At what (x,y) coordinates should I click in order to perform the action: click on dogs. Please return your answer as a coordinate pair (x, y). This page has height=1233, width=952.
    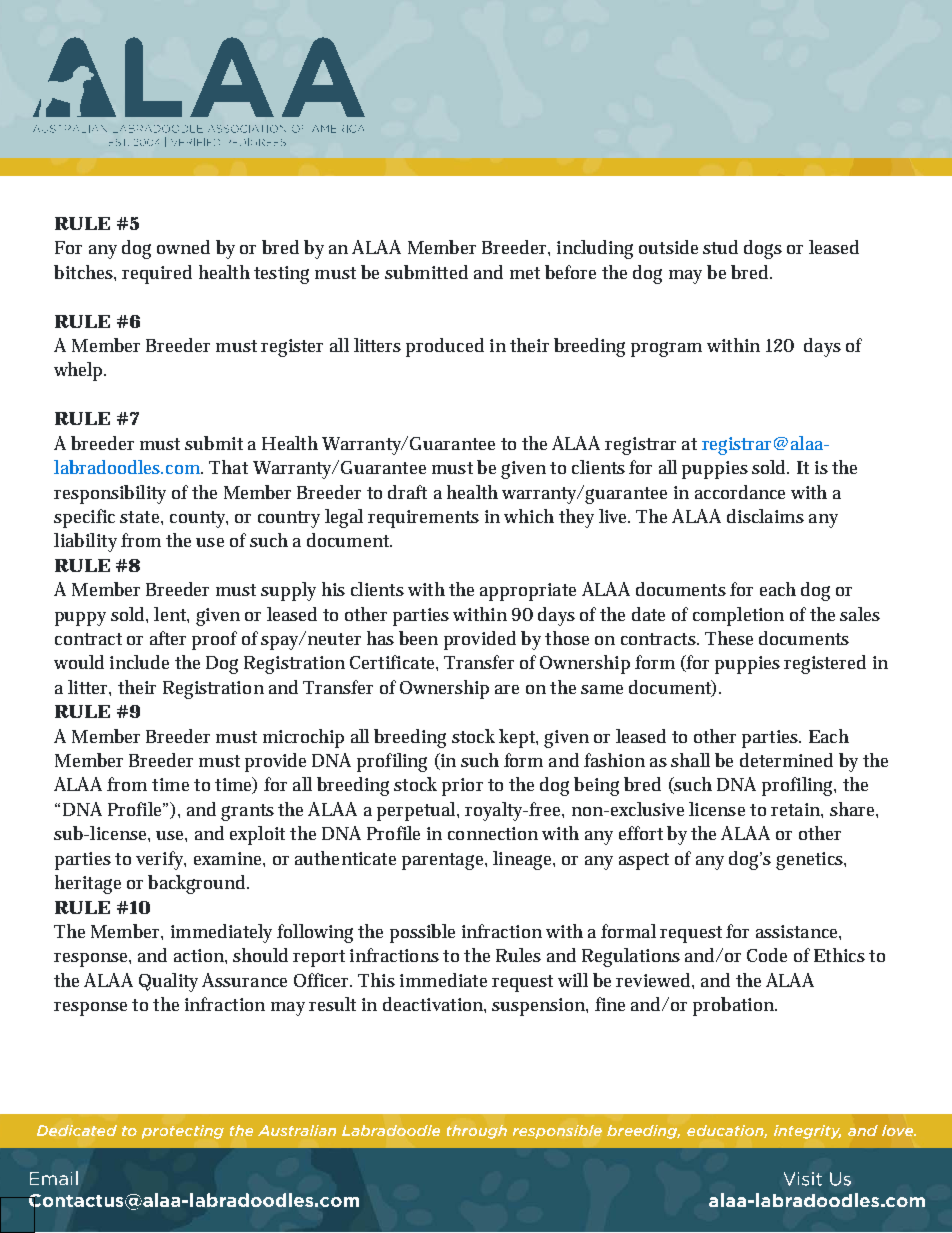
    Looking at the image, I should click on (763, 249).
